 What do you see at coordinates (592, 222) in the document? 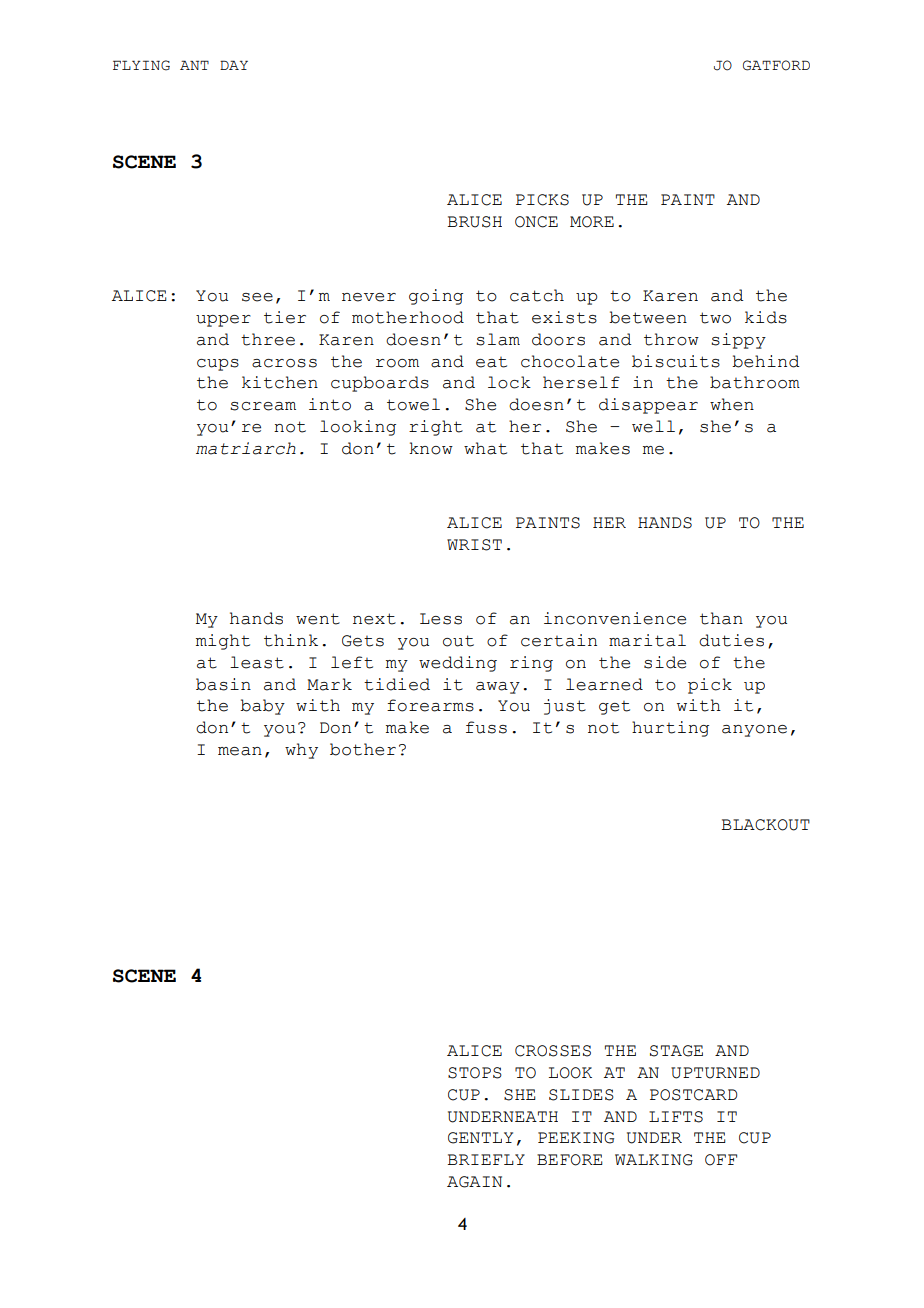
I see `MORE` at bounding box center [592, 222].
